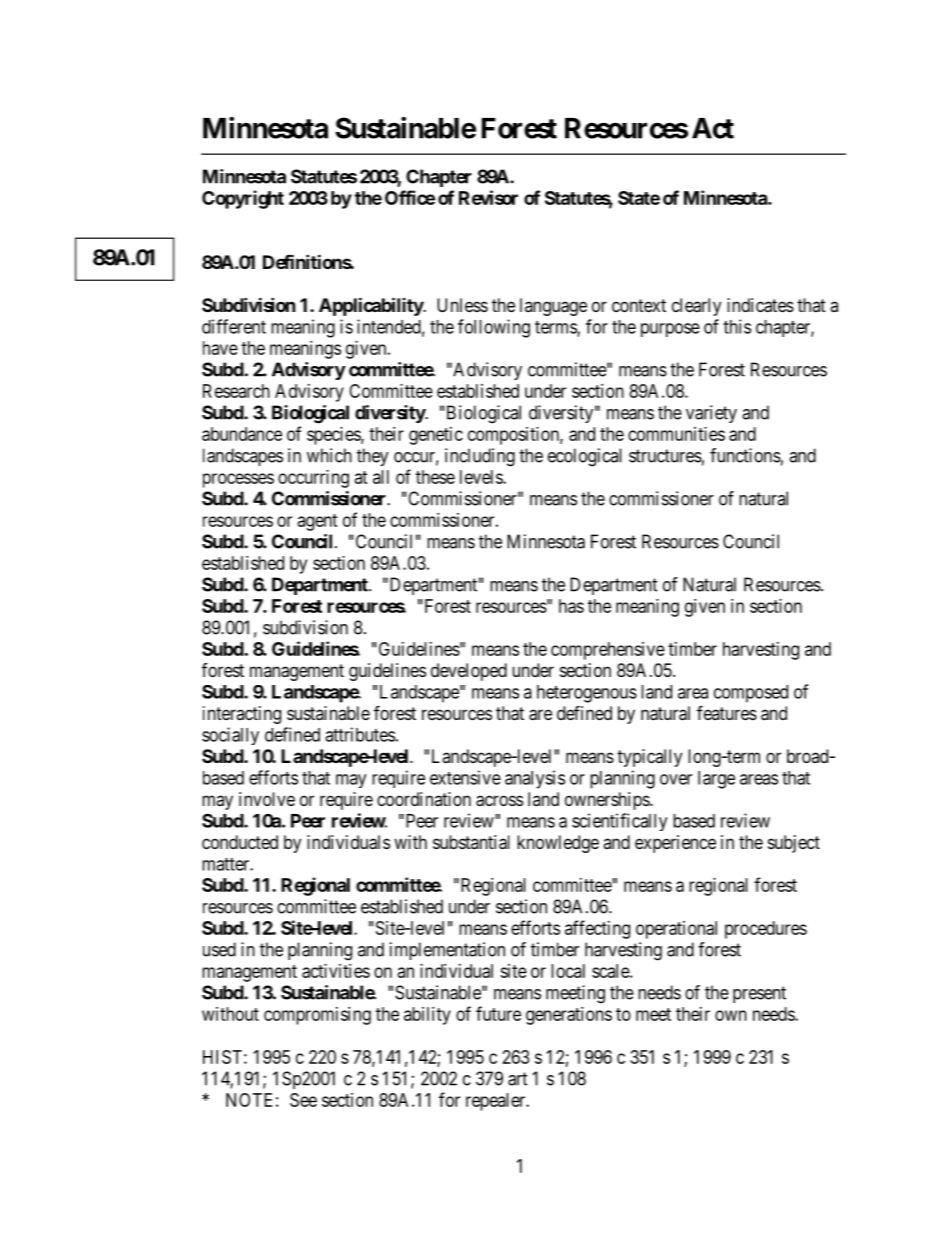 The width and height of the screenshot is (952, 1233). What do you see at coordinates (243, 199) in the screenshot?
I see `Copyright` at bounding box center [243, 199].
